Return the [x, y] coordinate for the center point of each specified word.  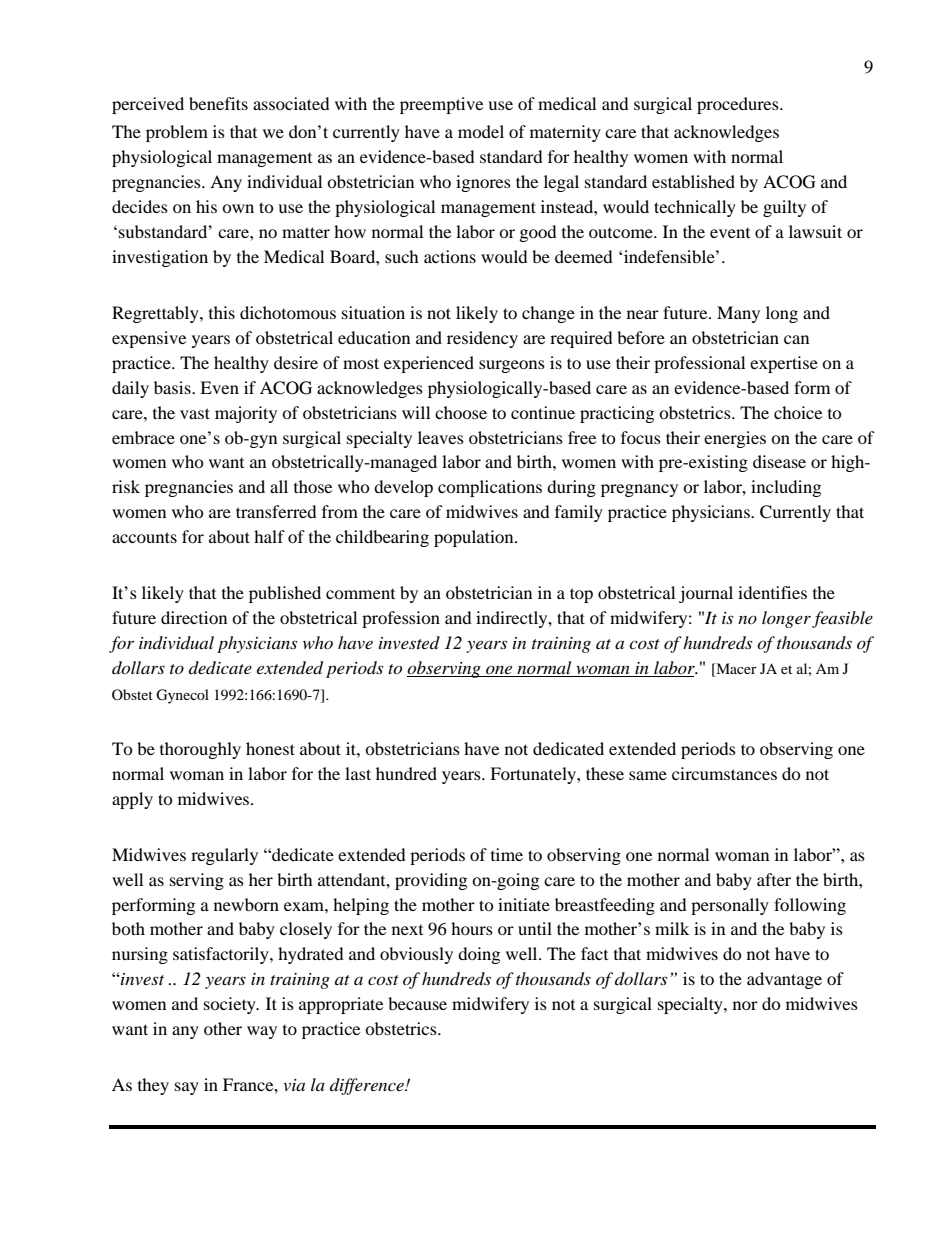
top [581, 595]
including [786, 488]
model [481, 131]
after [774, 879]
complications [490, 488]
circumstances [724, 773]
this [222, 312]
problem [177, 133]
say [187, 1088]
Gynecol [182, 696]
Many [738, 314]
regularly [224, 856]
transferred [276, 511]
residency [482, 339]
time [507, 854]
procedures [739, 105]
